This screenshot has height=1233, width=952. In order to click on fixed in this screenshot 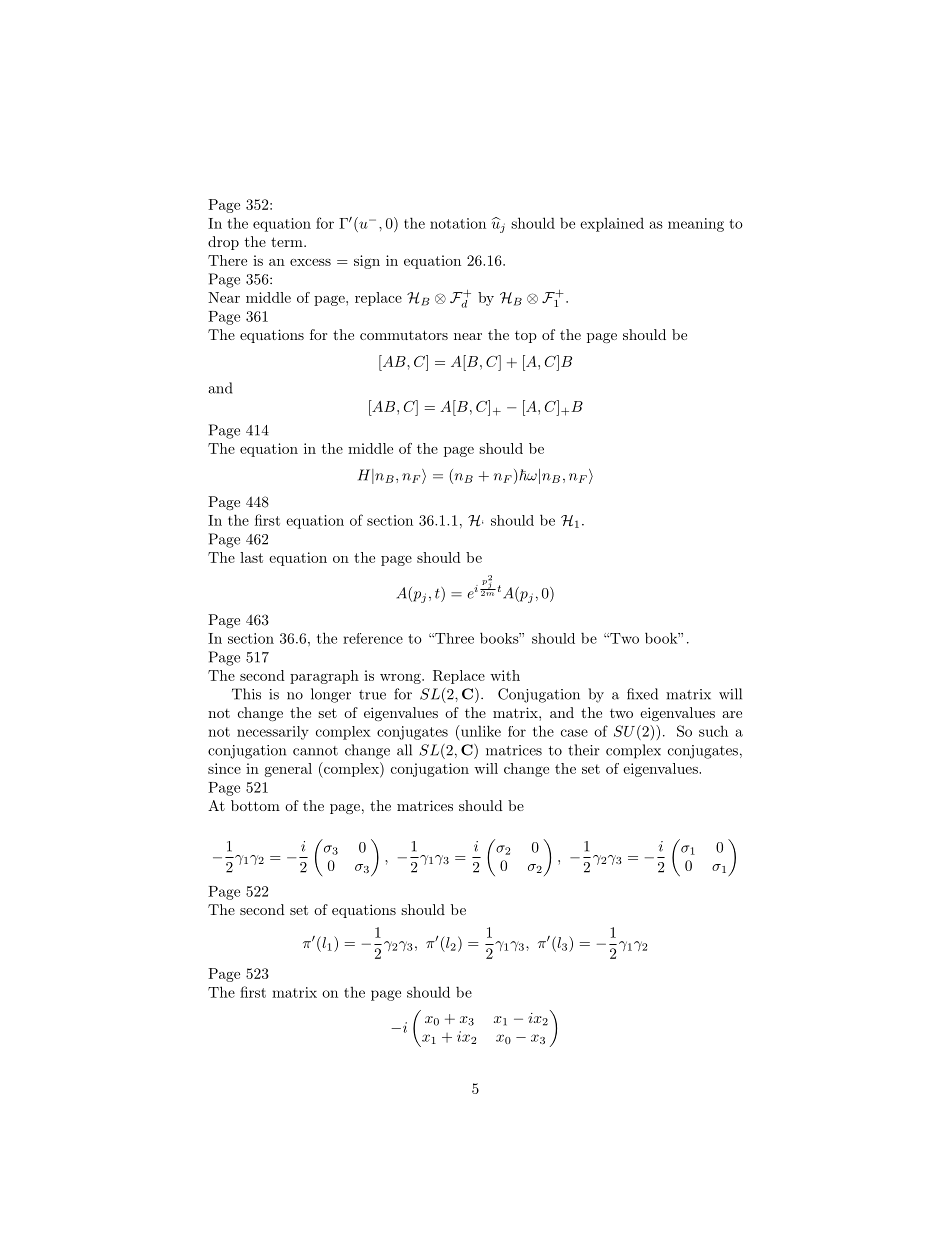, I will do `click(642, 694)`.
